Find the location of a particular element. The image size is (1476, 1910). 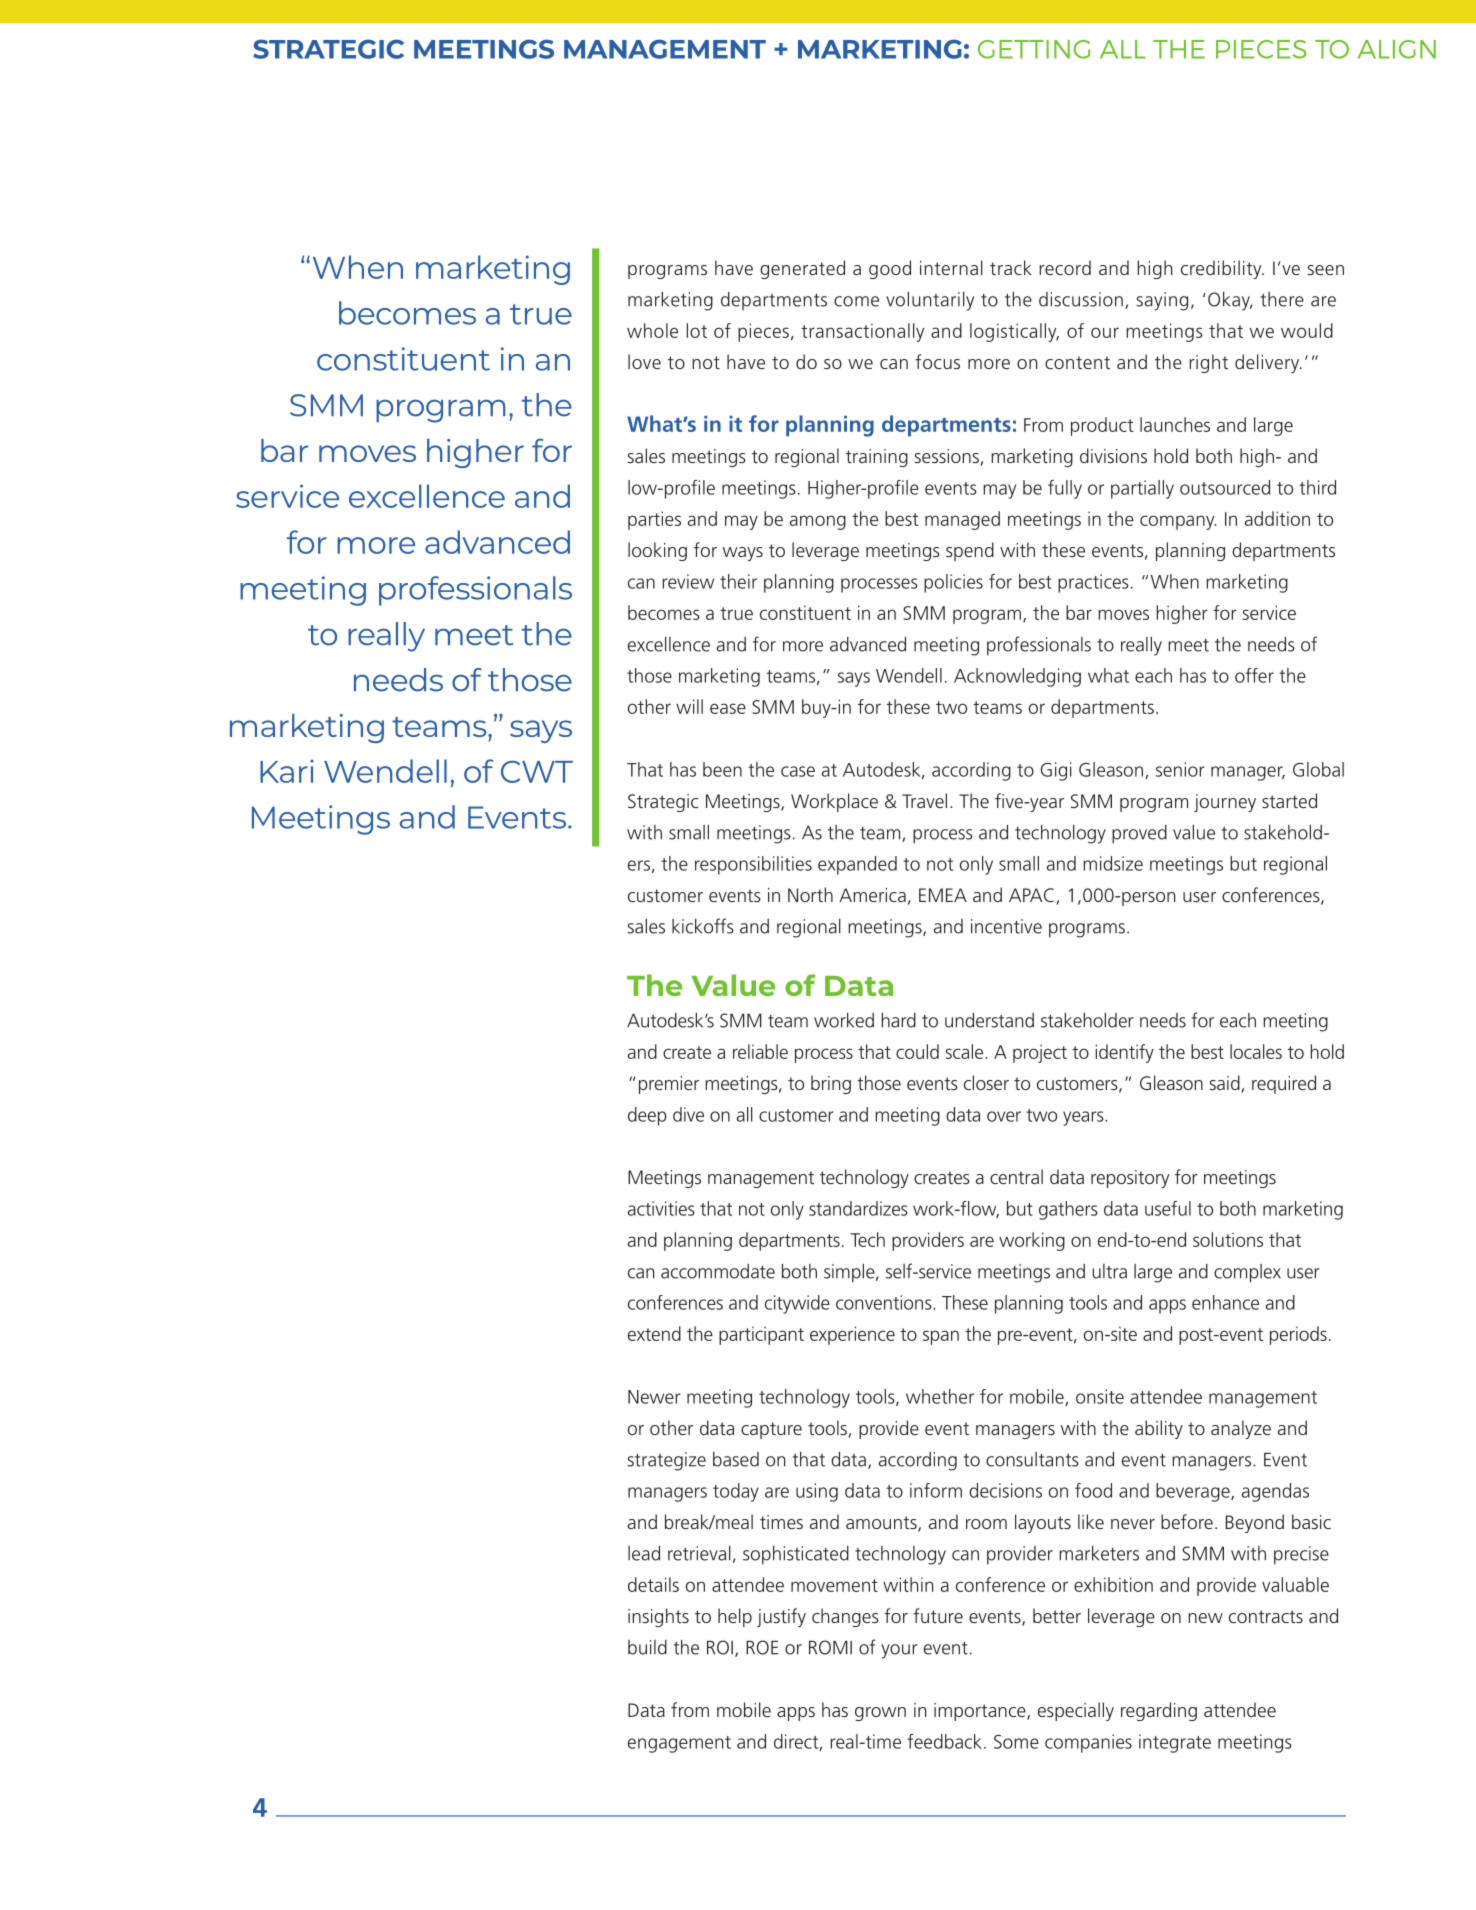

GETTING is located at coordinates (1034, 49).
